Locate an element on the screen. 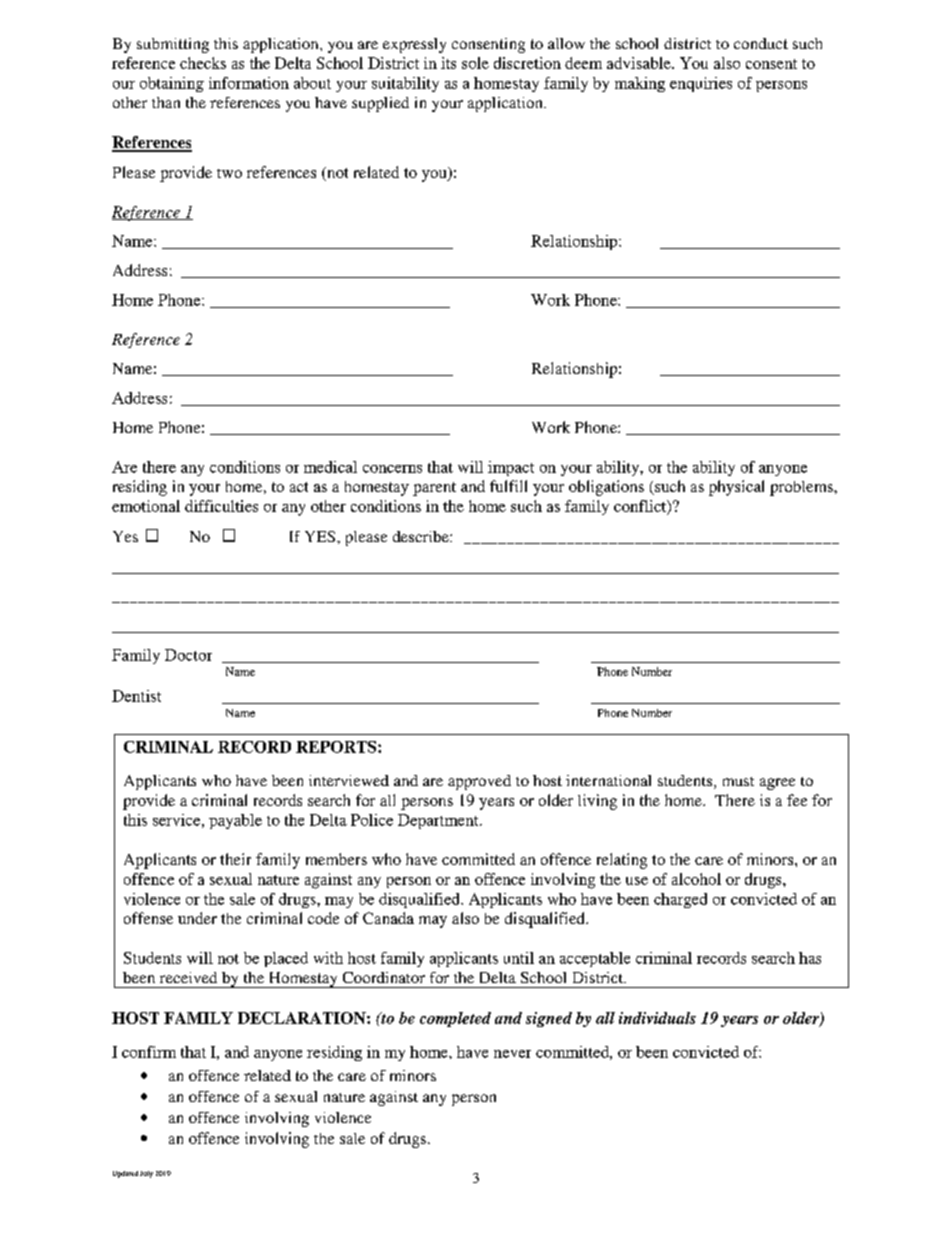 The width and height of the screenshot is (952, 1233). enquiries is located at coordinates (701, 84).
